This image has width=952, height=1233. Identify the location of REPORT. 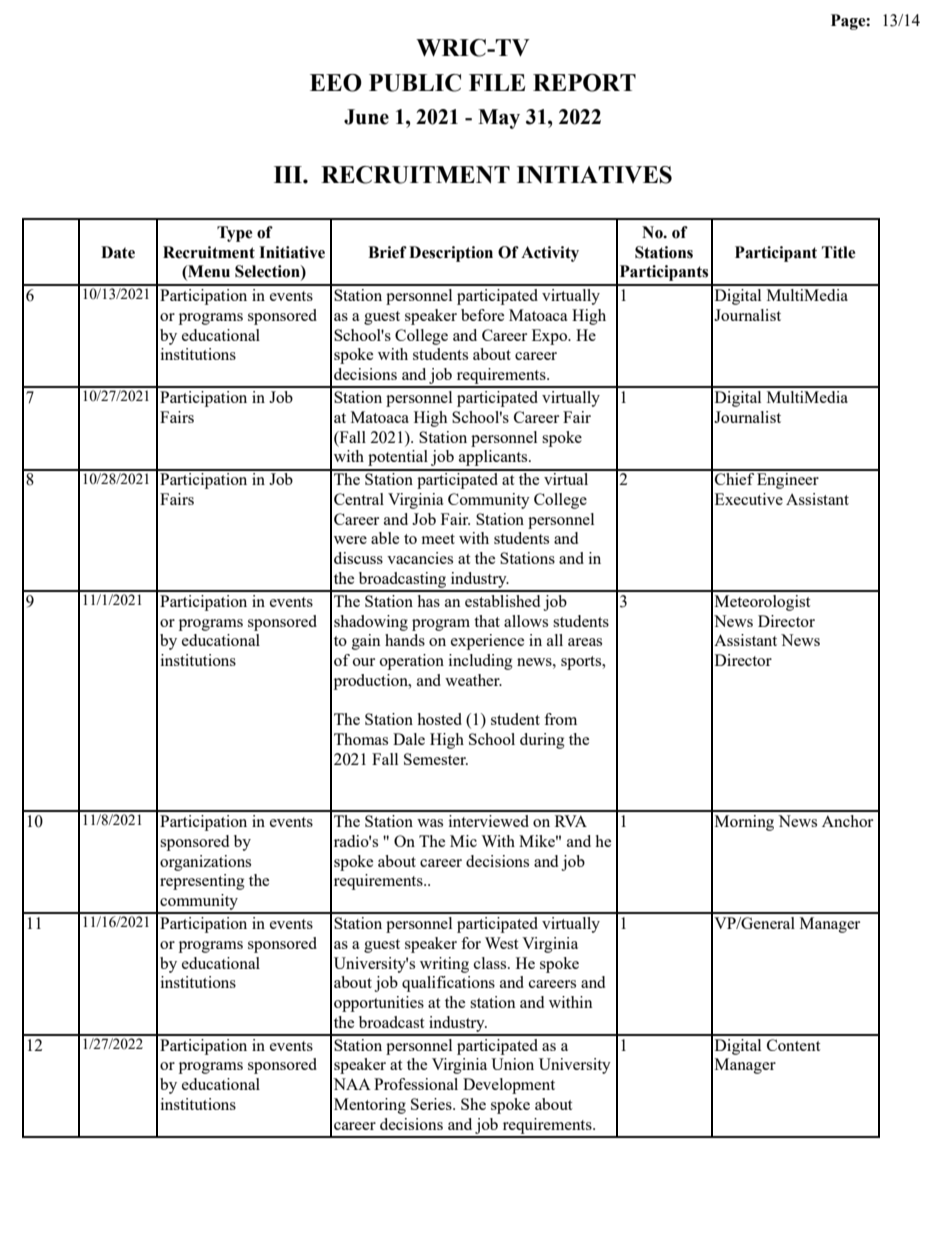
(584, 83).
